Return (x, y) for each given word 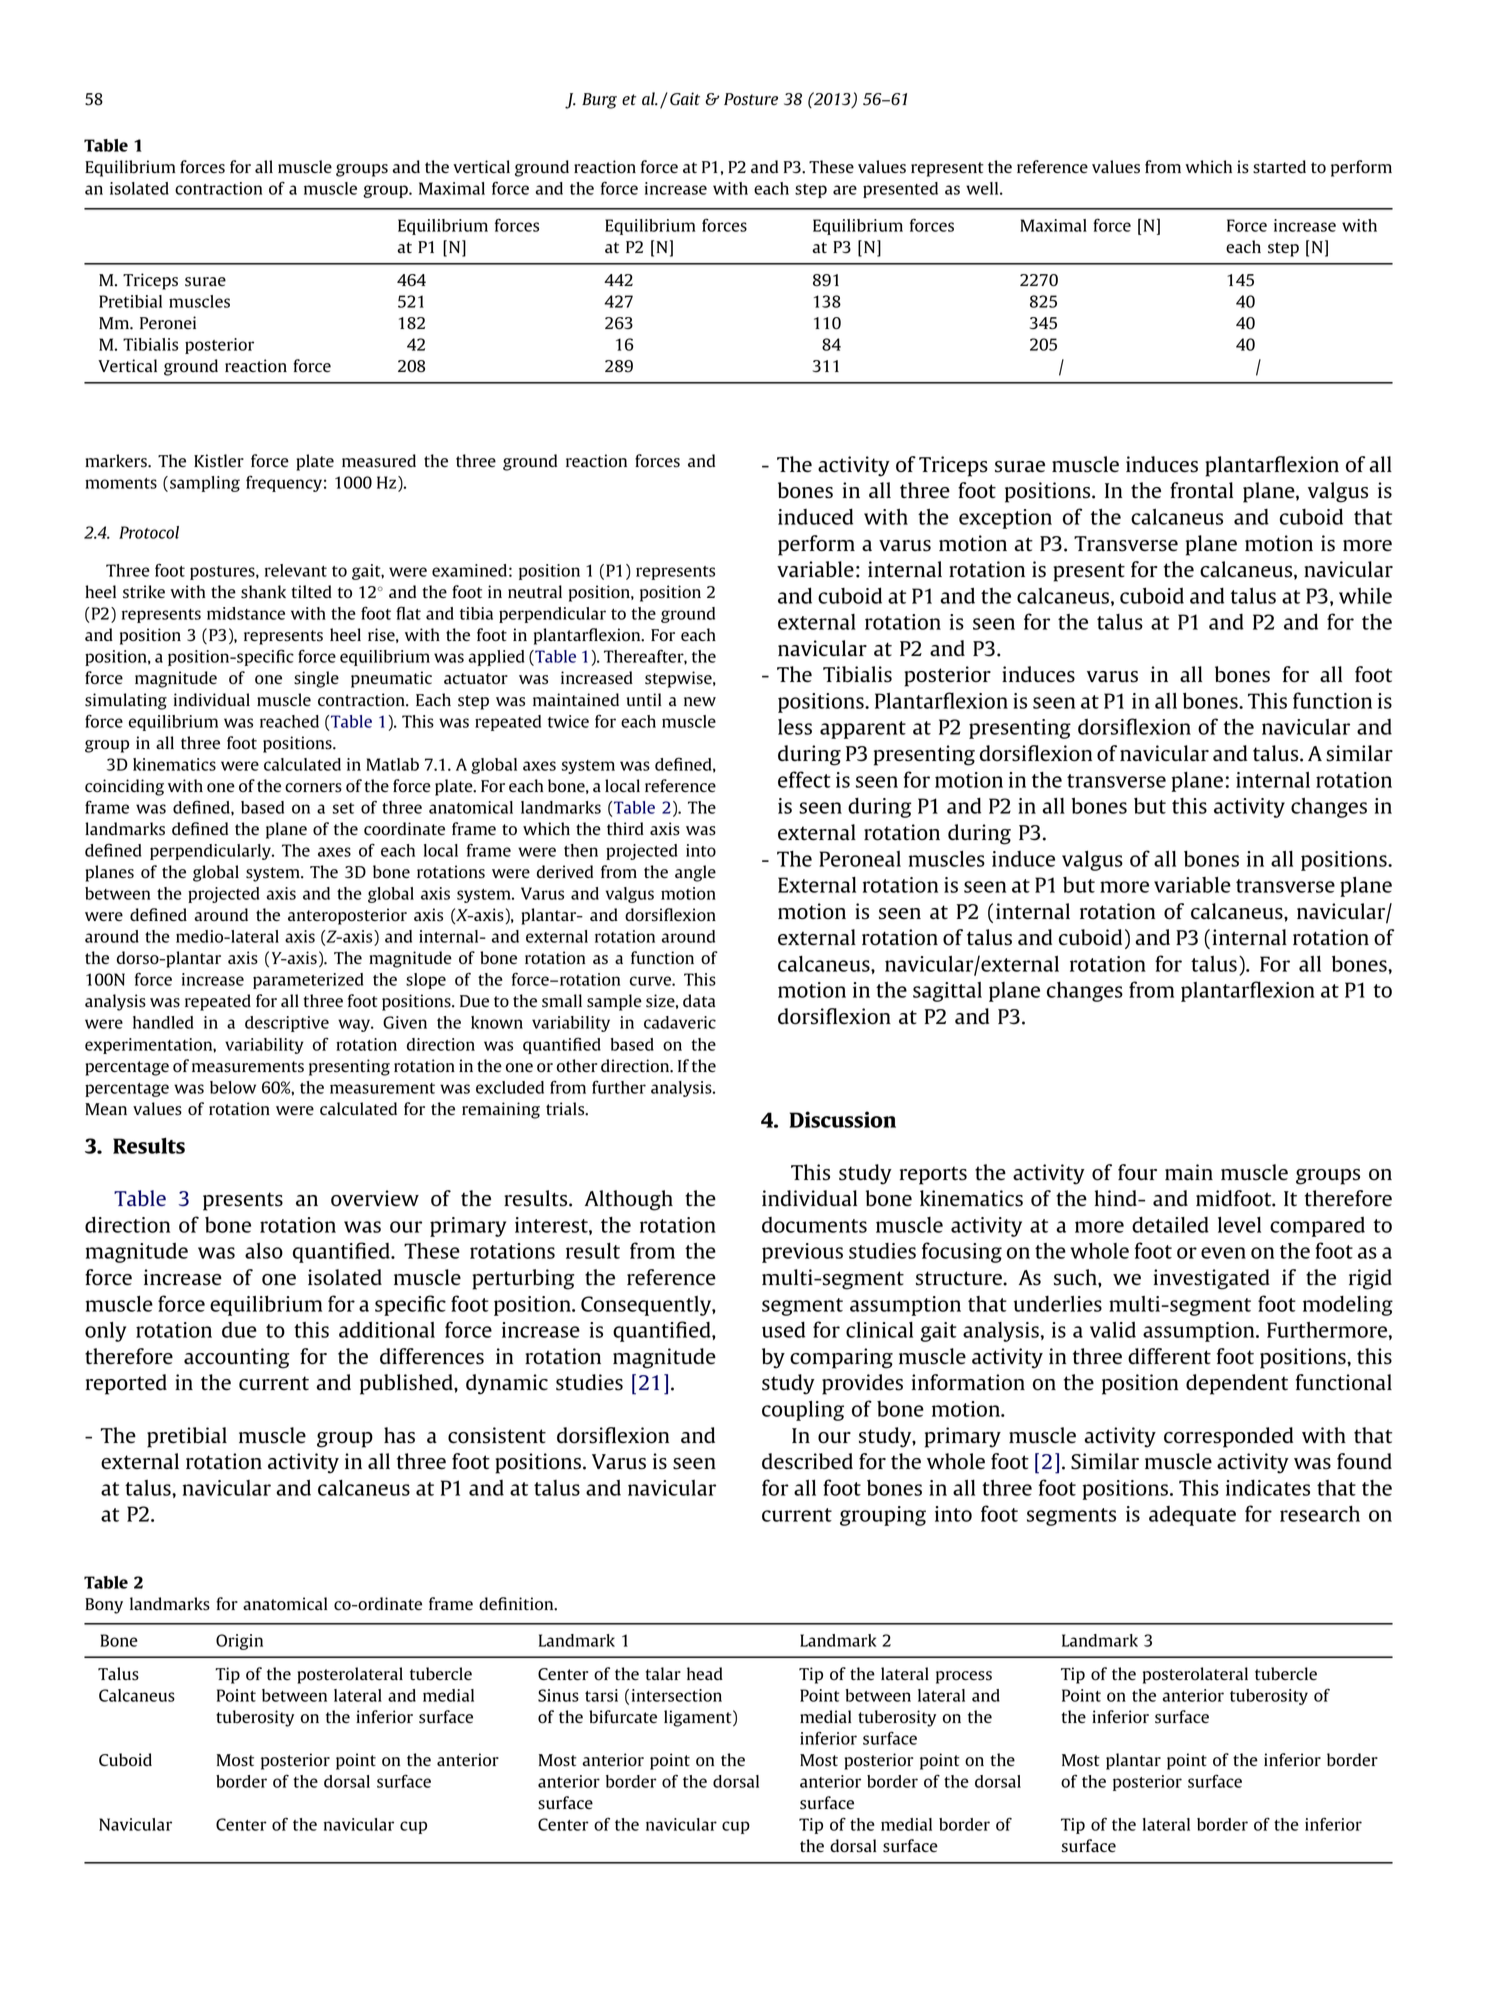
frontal (1201, 490)
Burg (599, 101)
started (1279, 167)
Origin (239, 1642)
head (705, 1673)
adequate (1192, 1516)
